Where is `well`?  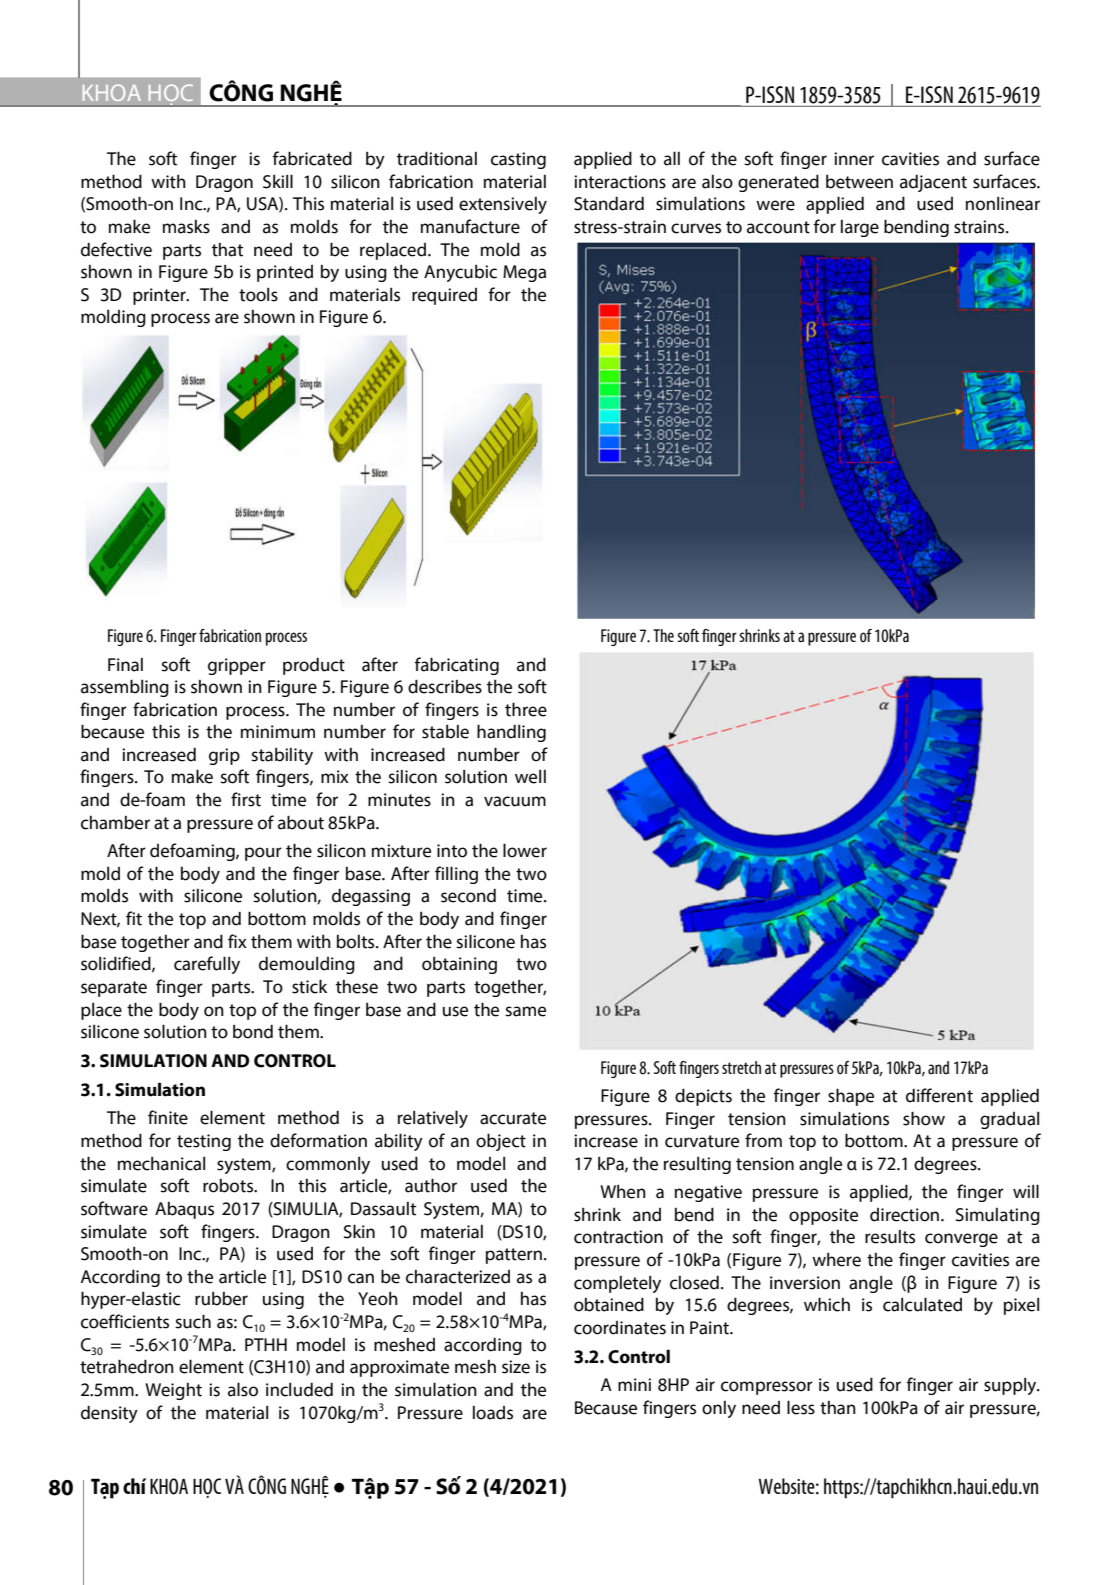
well is located at coordinates (530, 777).
